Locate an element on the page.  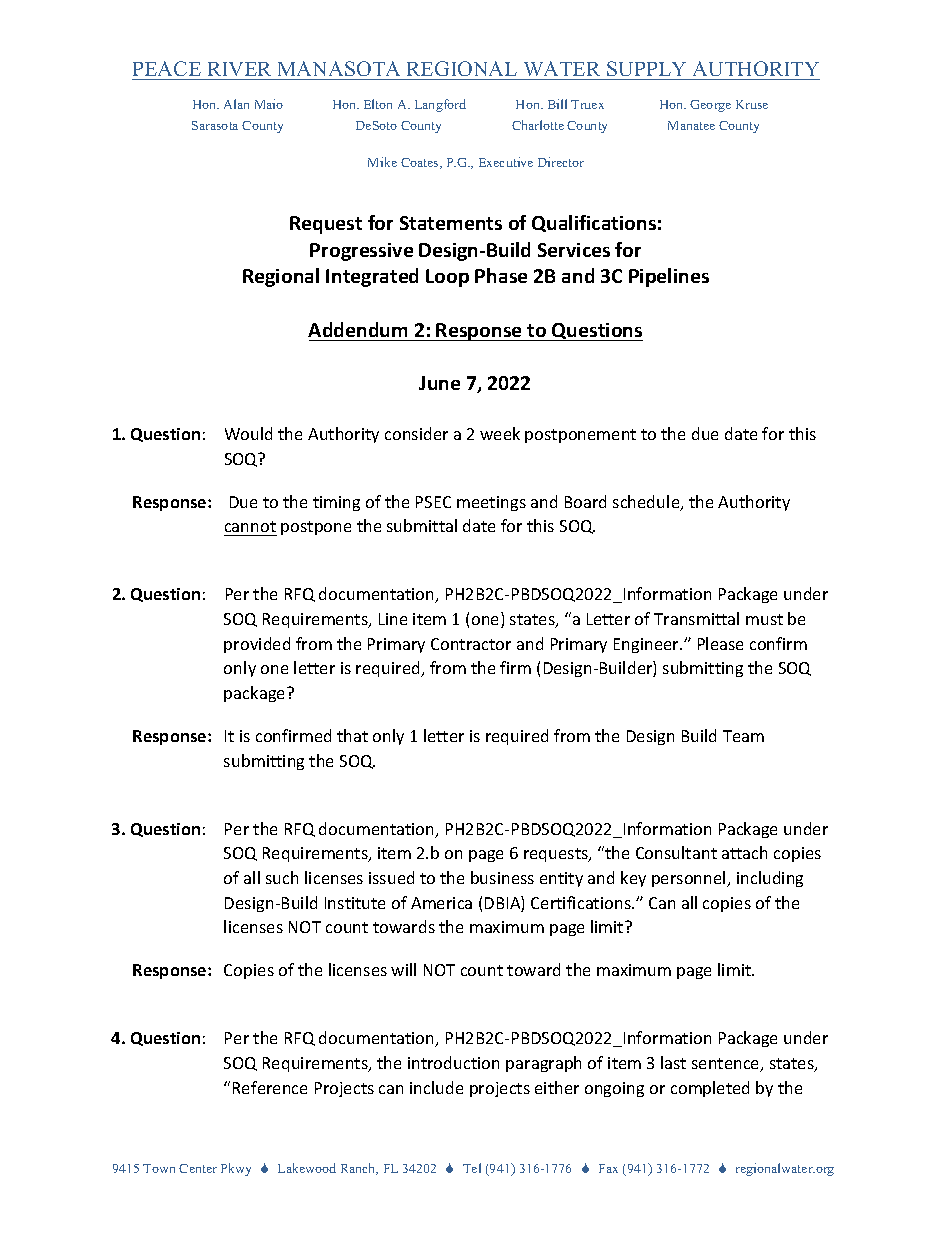
Would is located at coordinates (248, 433).
